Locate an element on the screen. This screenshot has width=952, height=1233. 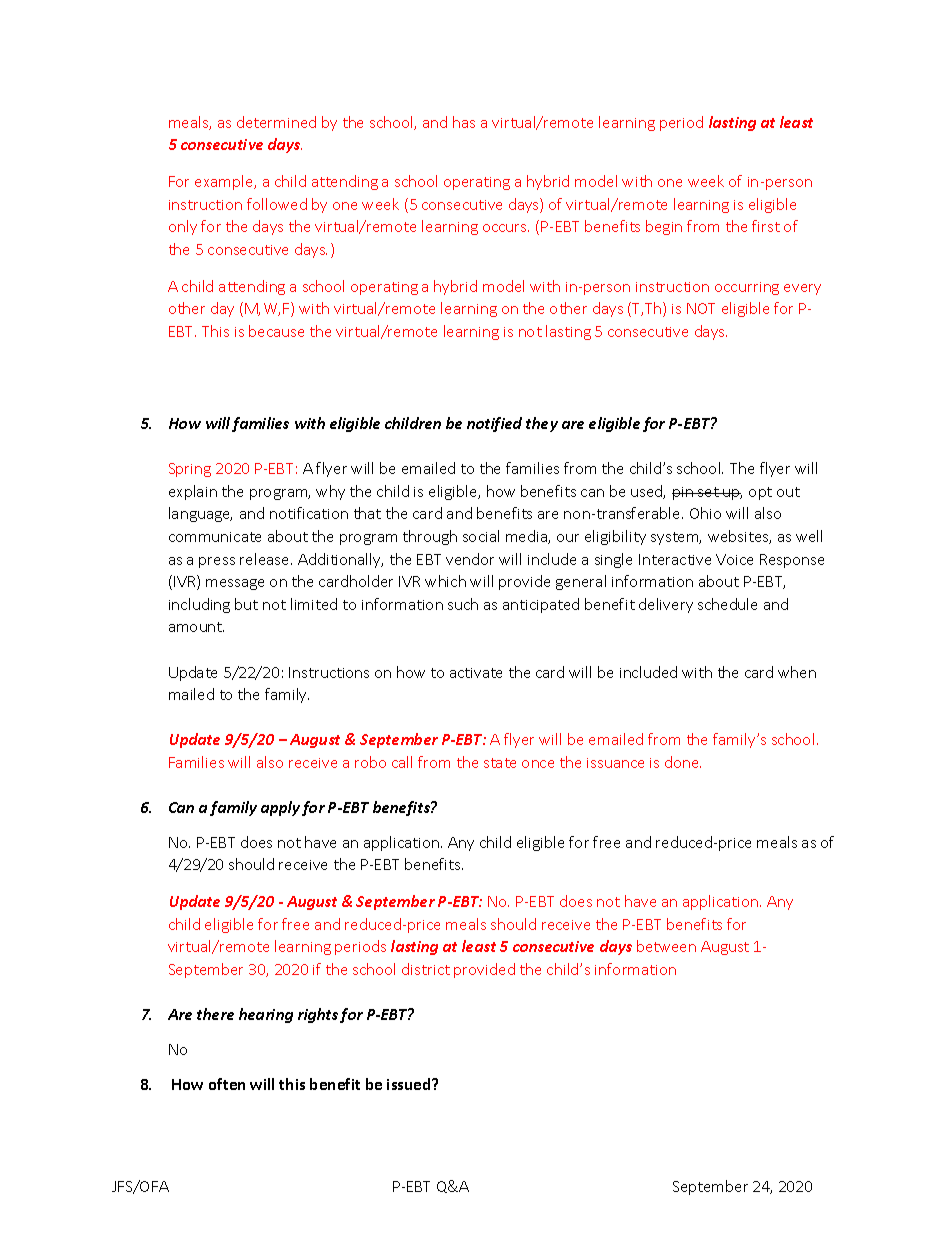
has is located at coordinates (464, 122).
